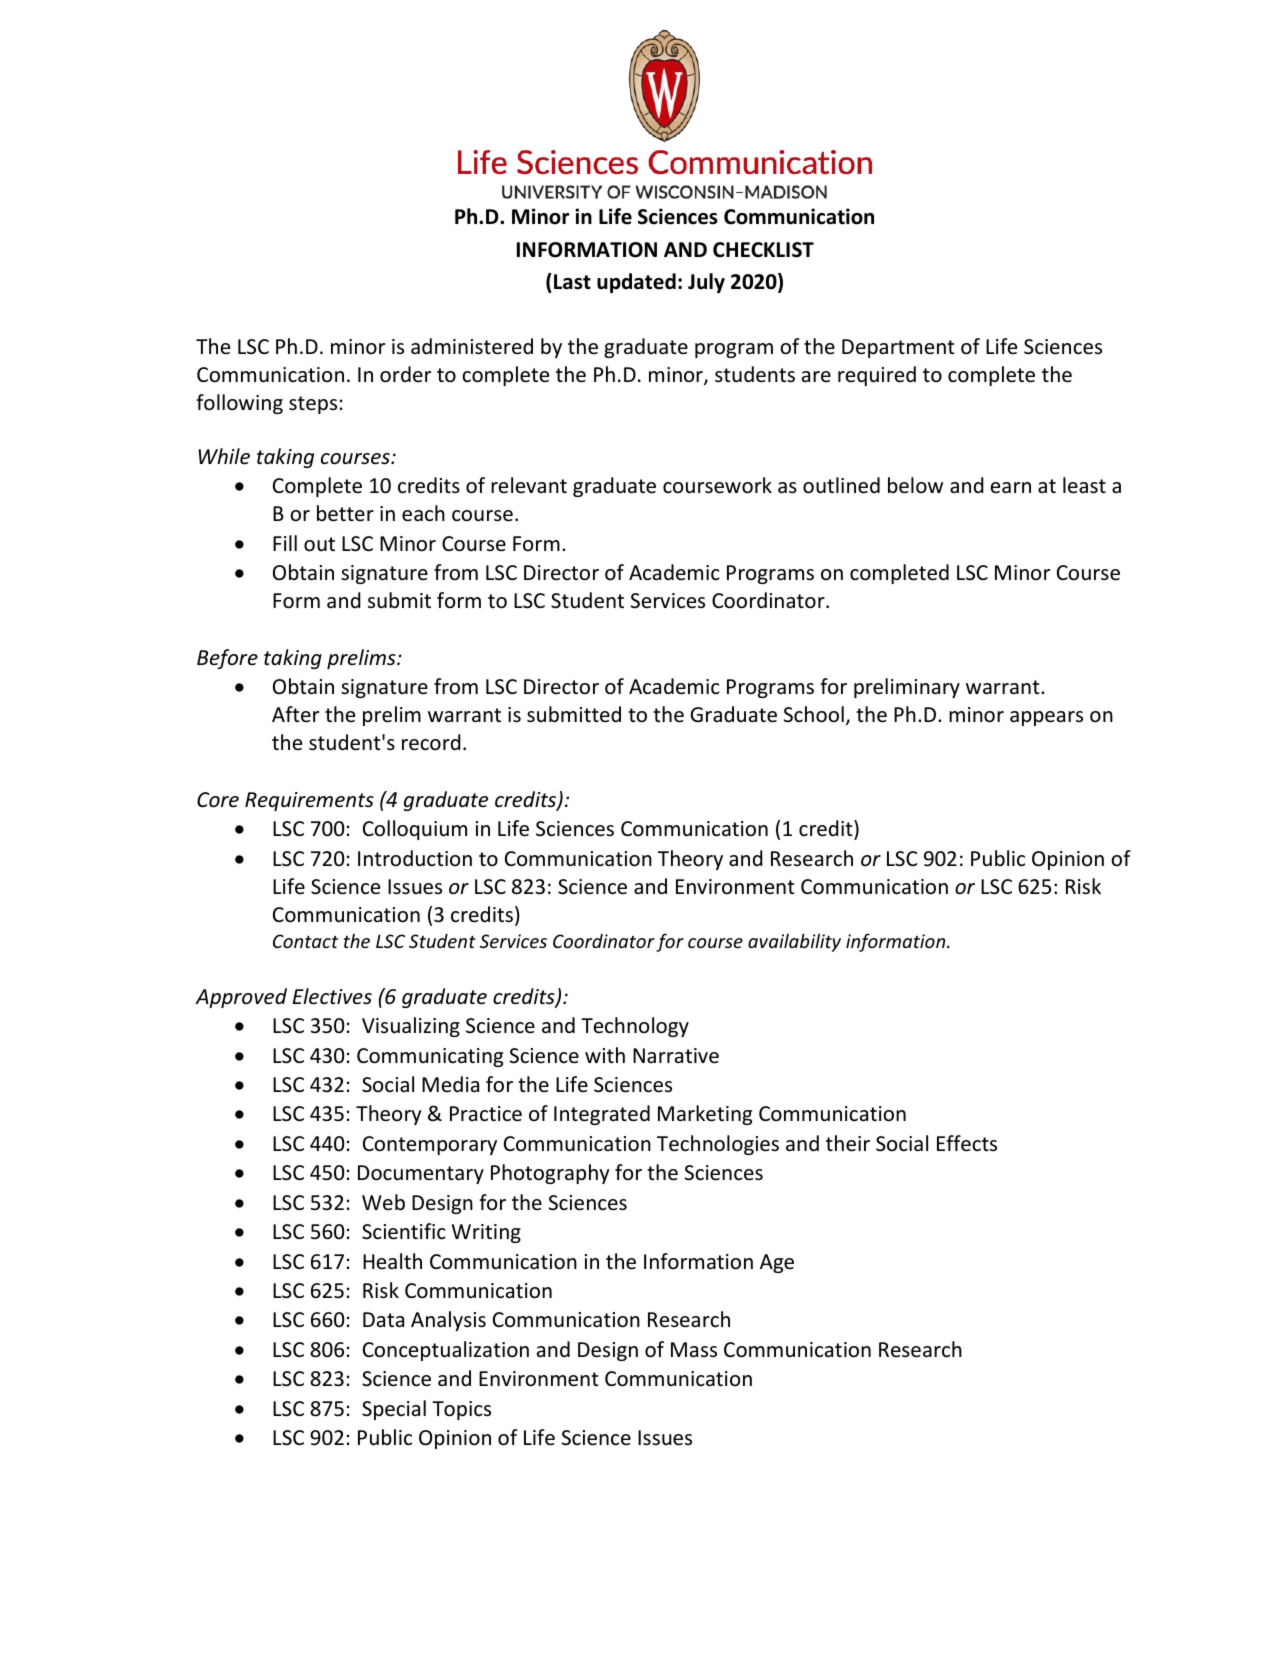  What do you see at coordinates (898, 348) in the page?
I see `Department` at bounding box center [898, 348].
